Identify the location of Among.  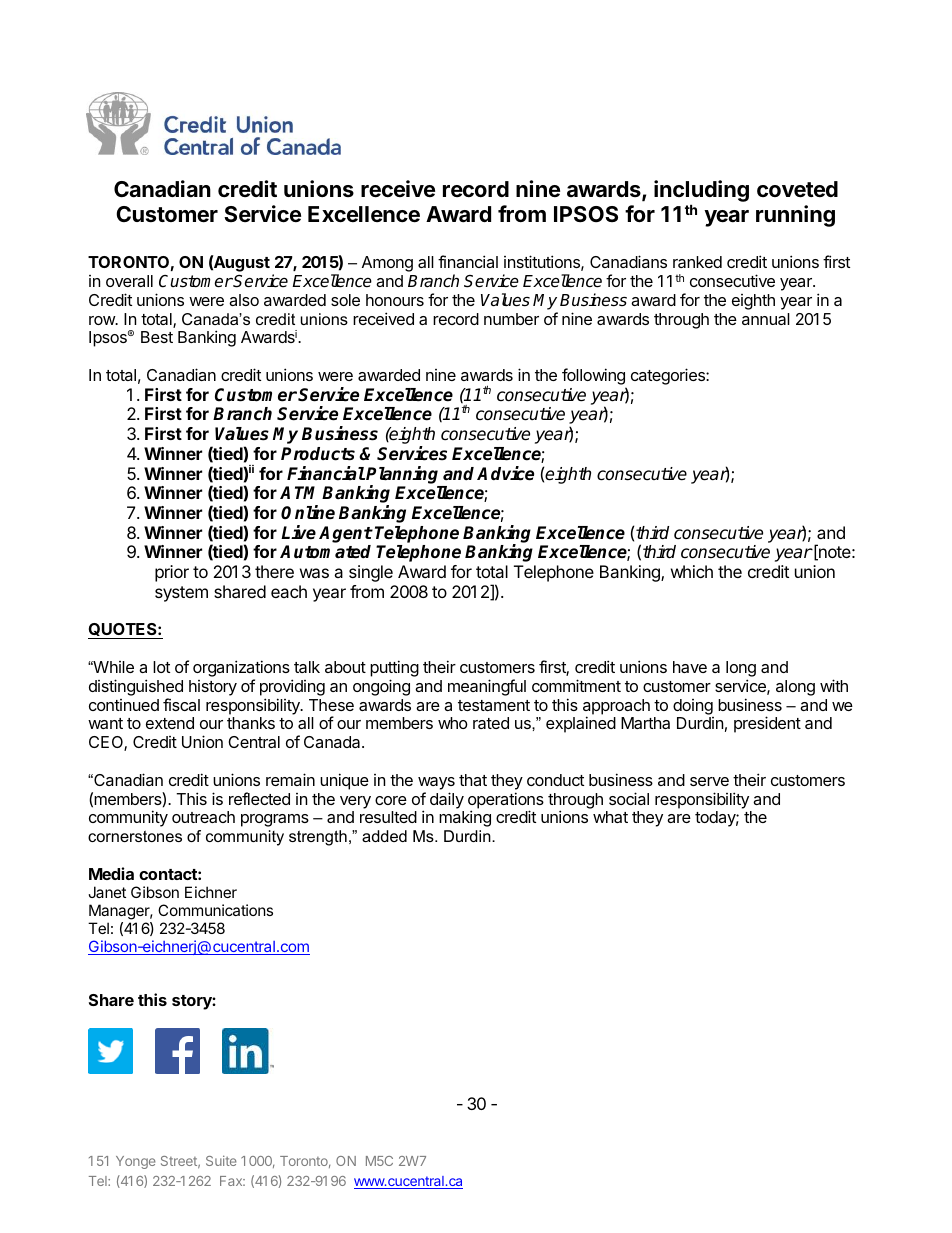
(387, 264).
